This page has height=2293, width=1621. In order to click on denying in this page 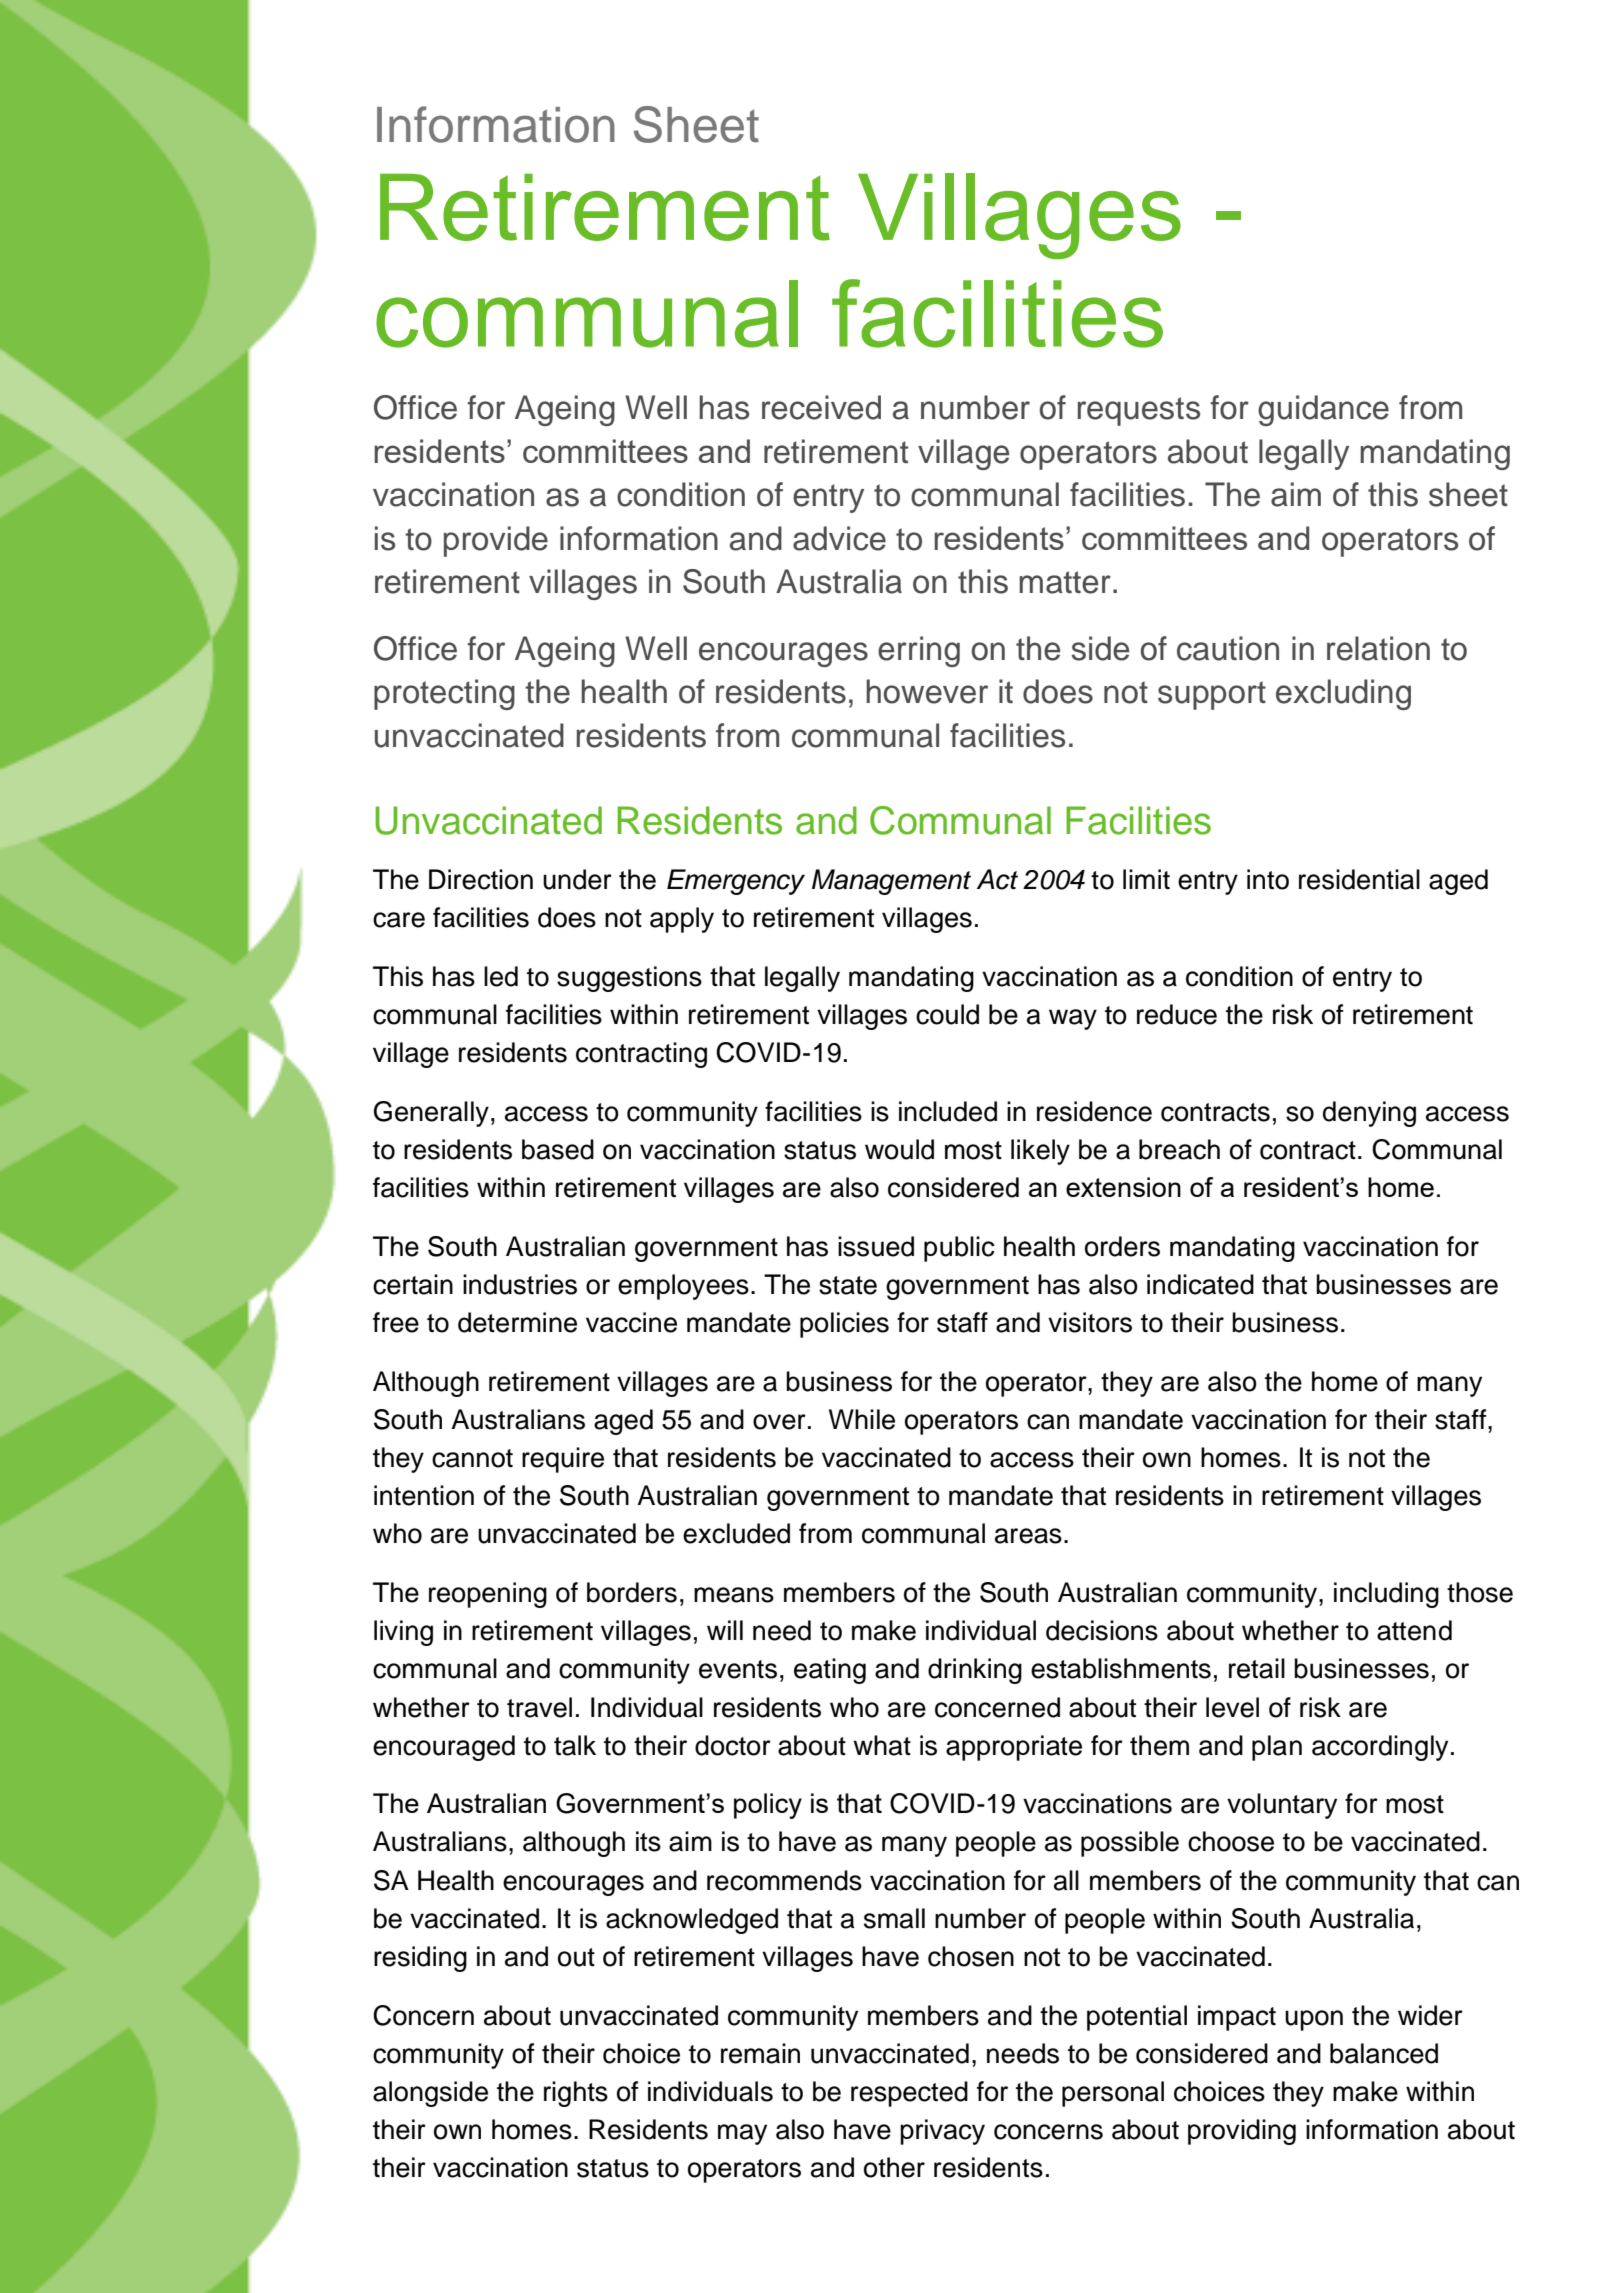, I will do `click(1369, 1114)`.
